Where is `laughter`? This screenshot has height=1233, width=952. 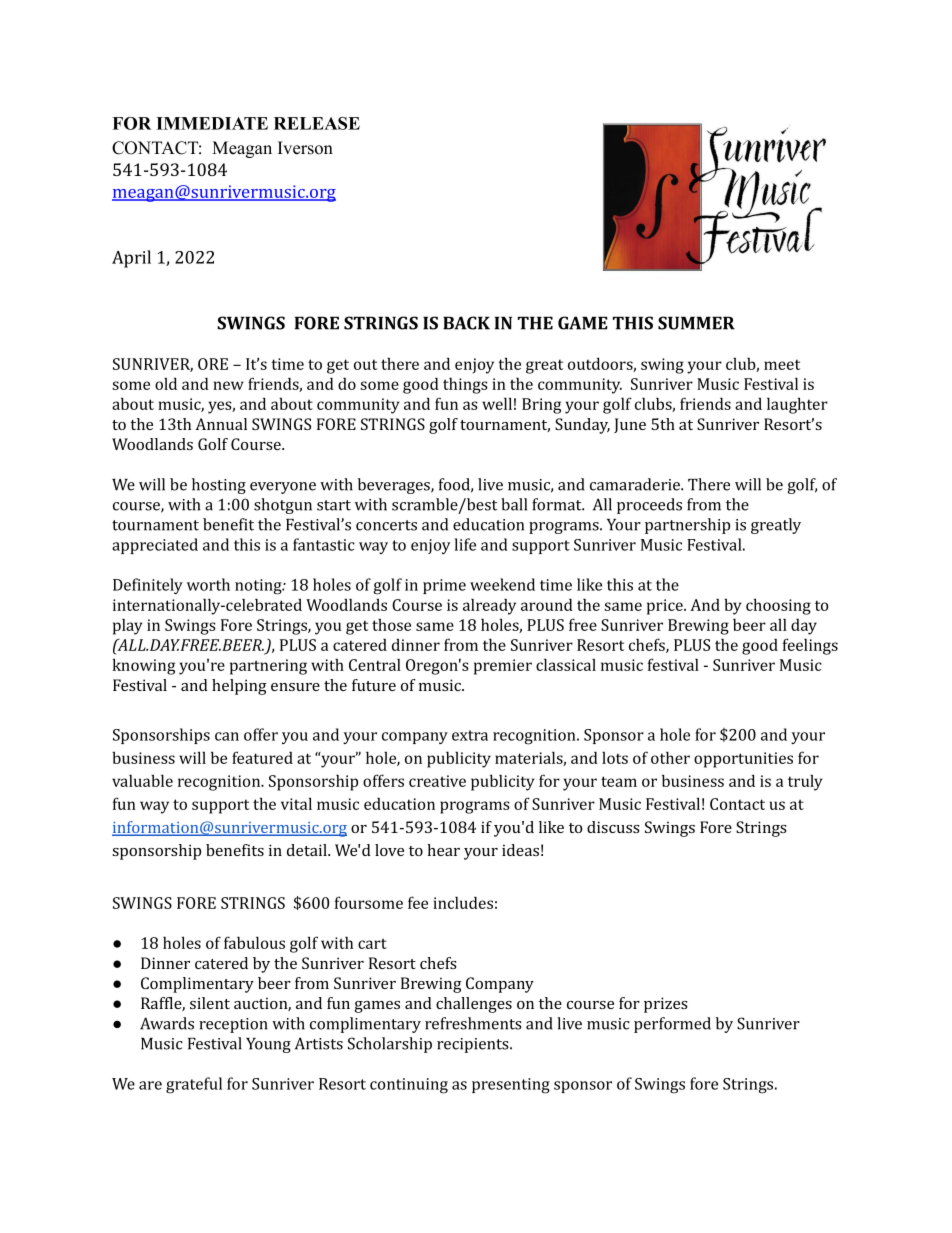 laughter is located at coordinates (797, 405).
